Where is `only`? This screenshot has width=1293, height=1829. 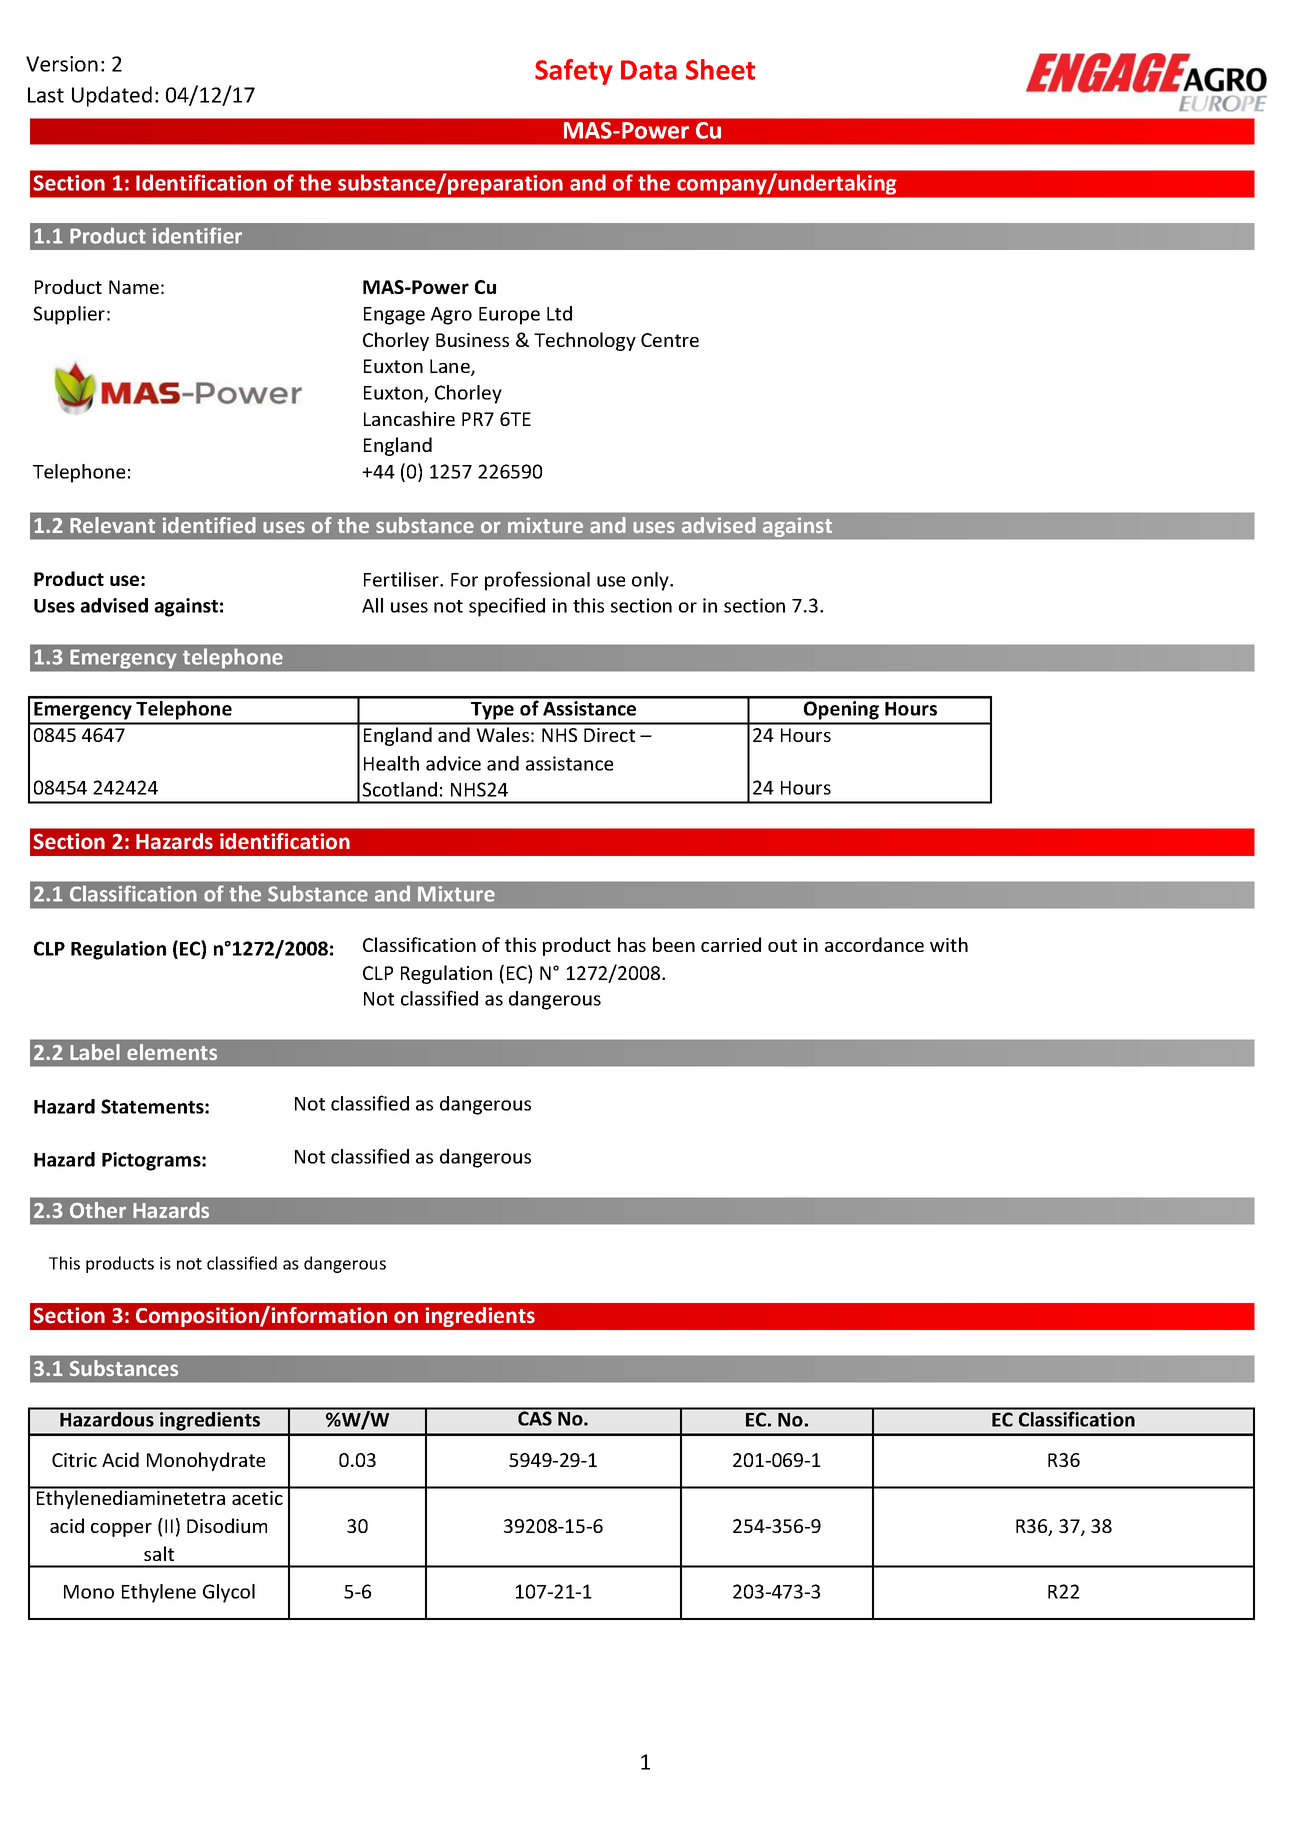 only is located at coordinates (651, 581).
